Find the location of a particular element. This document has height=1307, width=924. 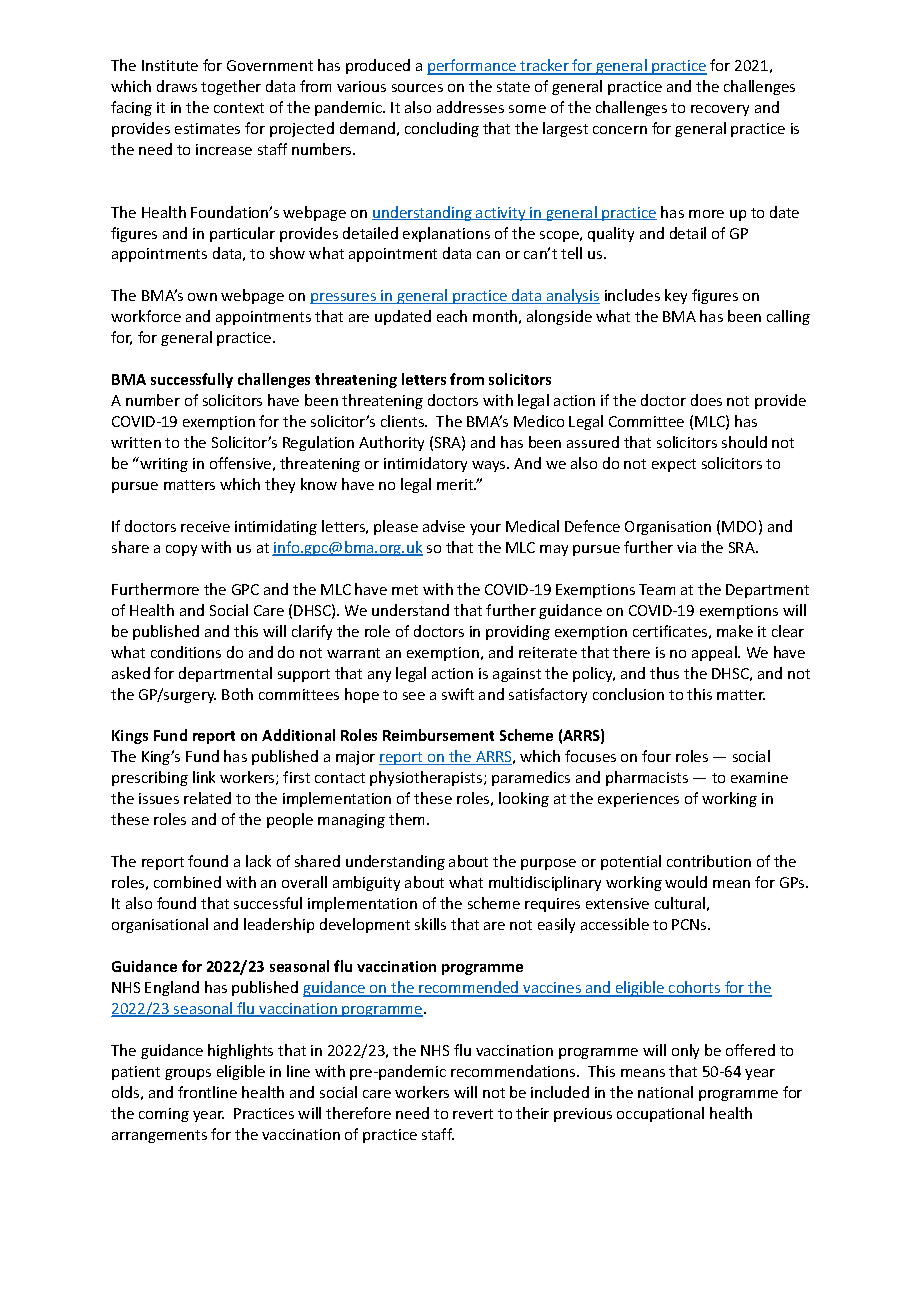

revert is located at coordinates (473, 1114).
